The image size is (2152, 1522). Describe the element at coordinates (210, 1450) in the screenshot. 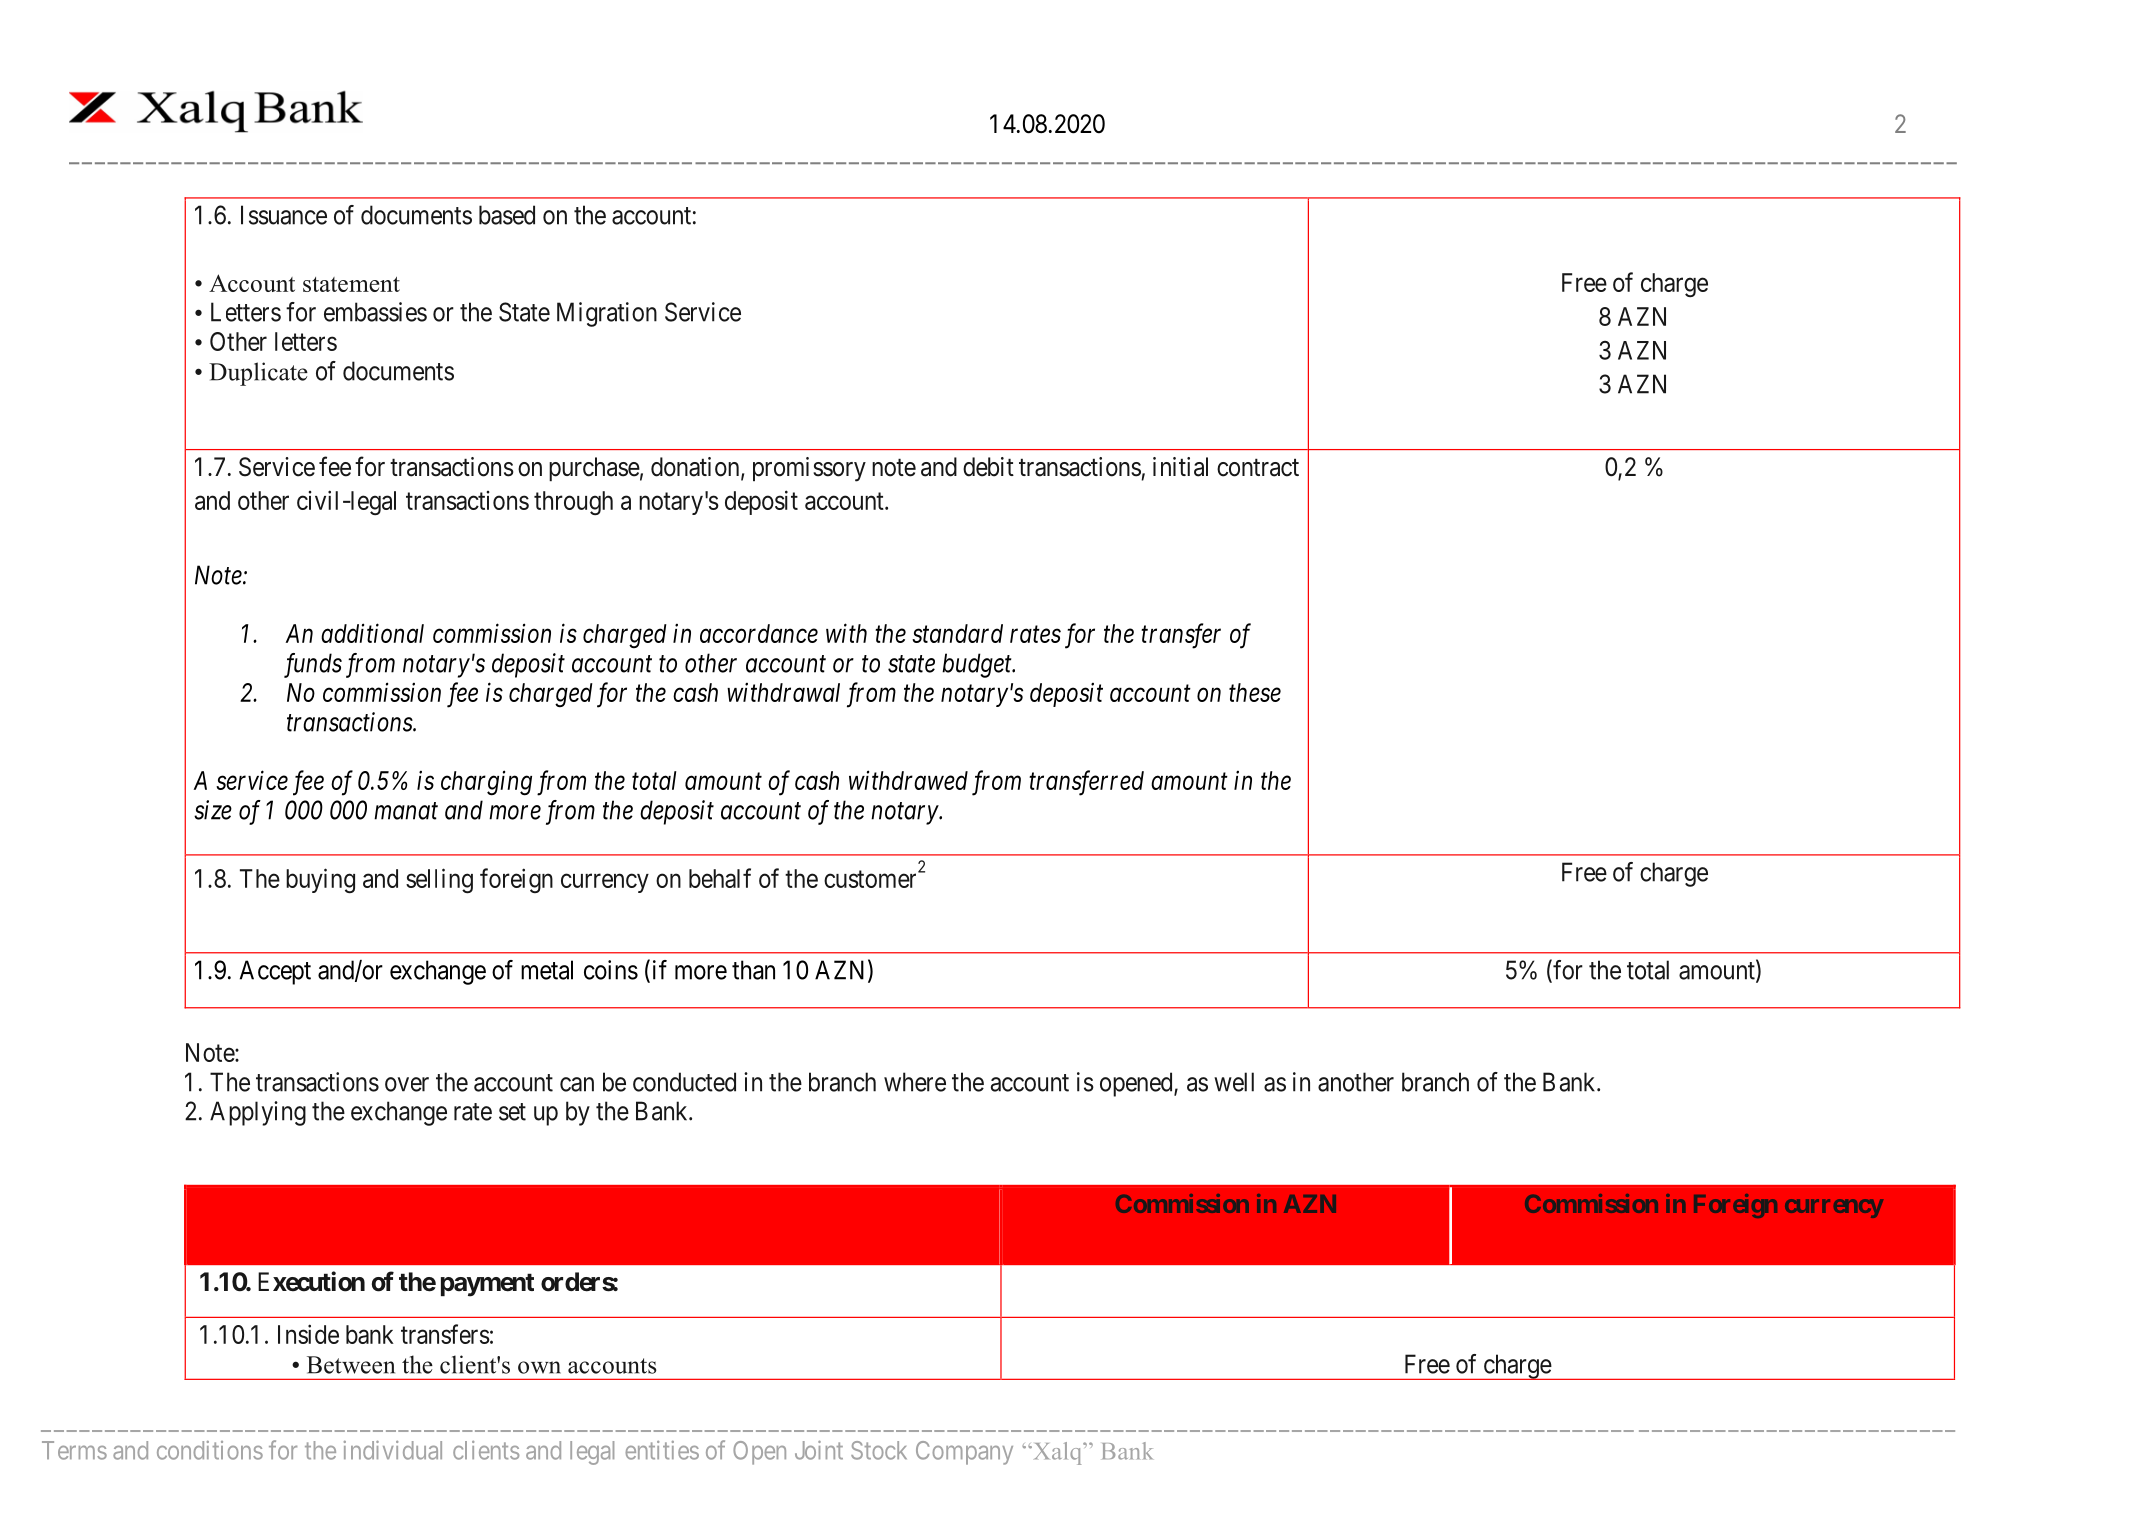

I see `conditions` at that location.
